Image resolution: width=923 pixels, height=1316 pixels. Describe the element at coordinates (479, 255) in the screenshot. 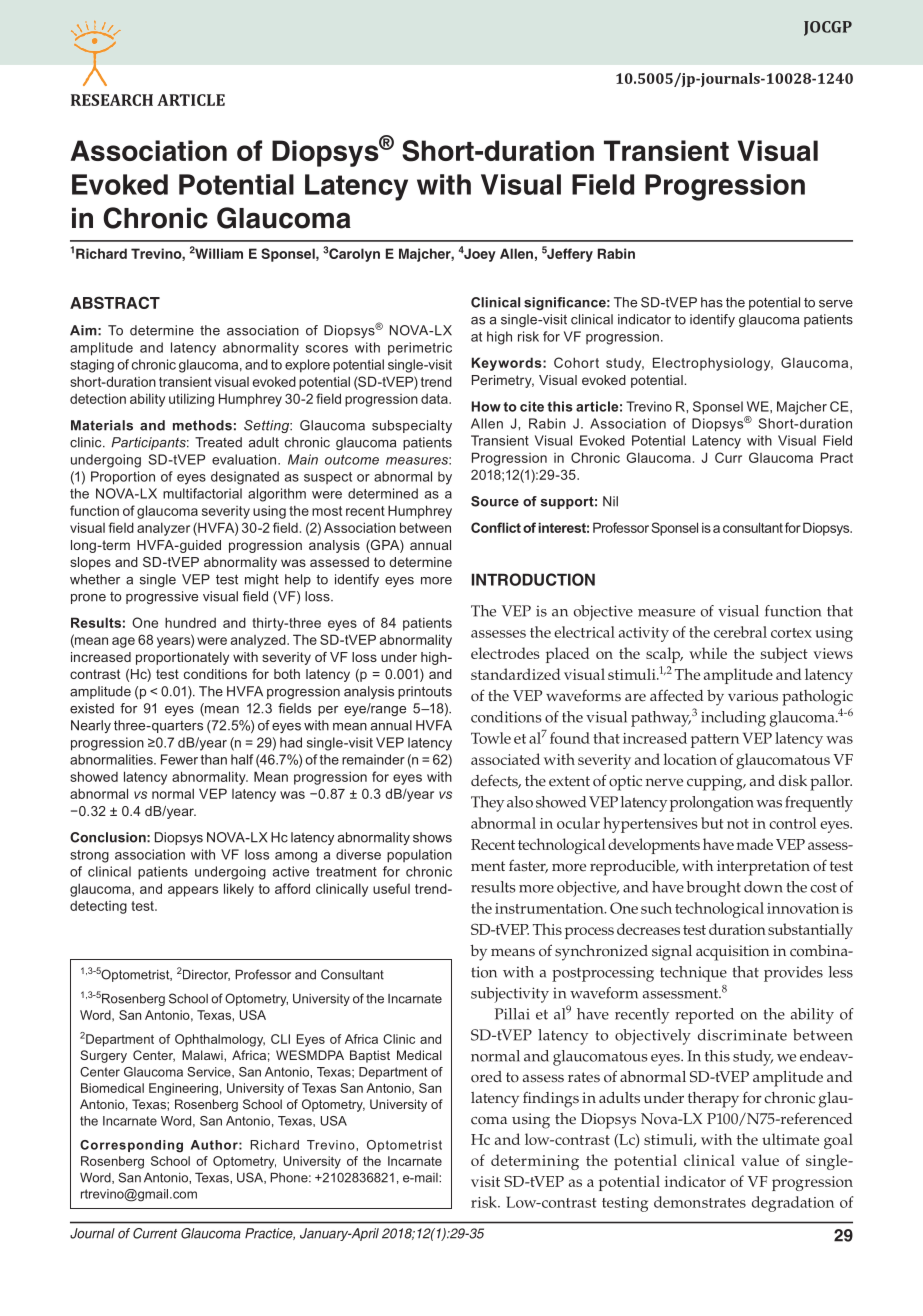

I see `Joey` at that location.
